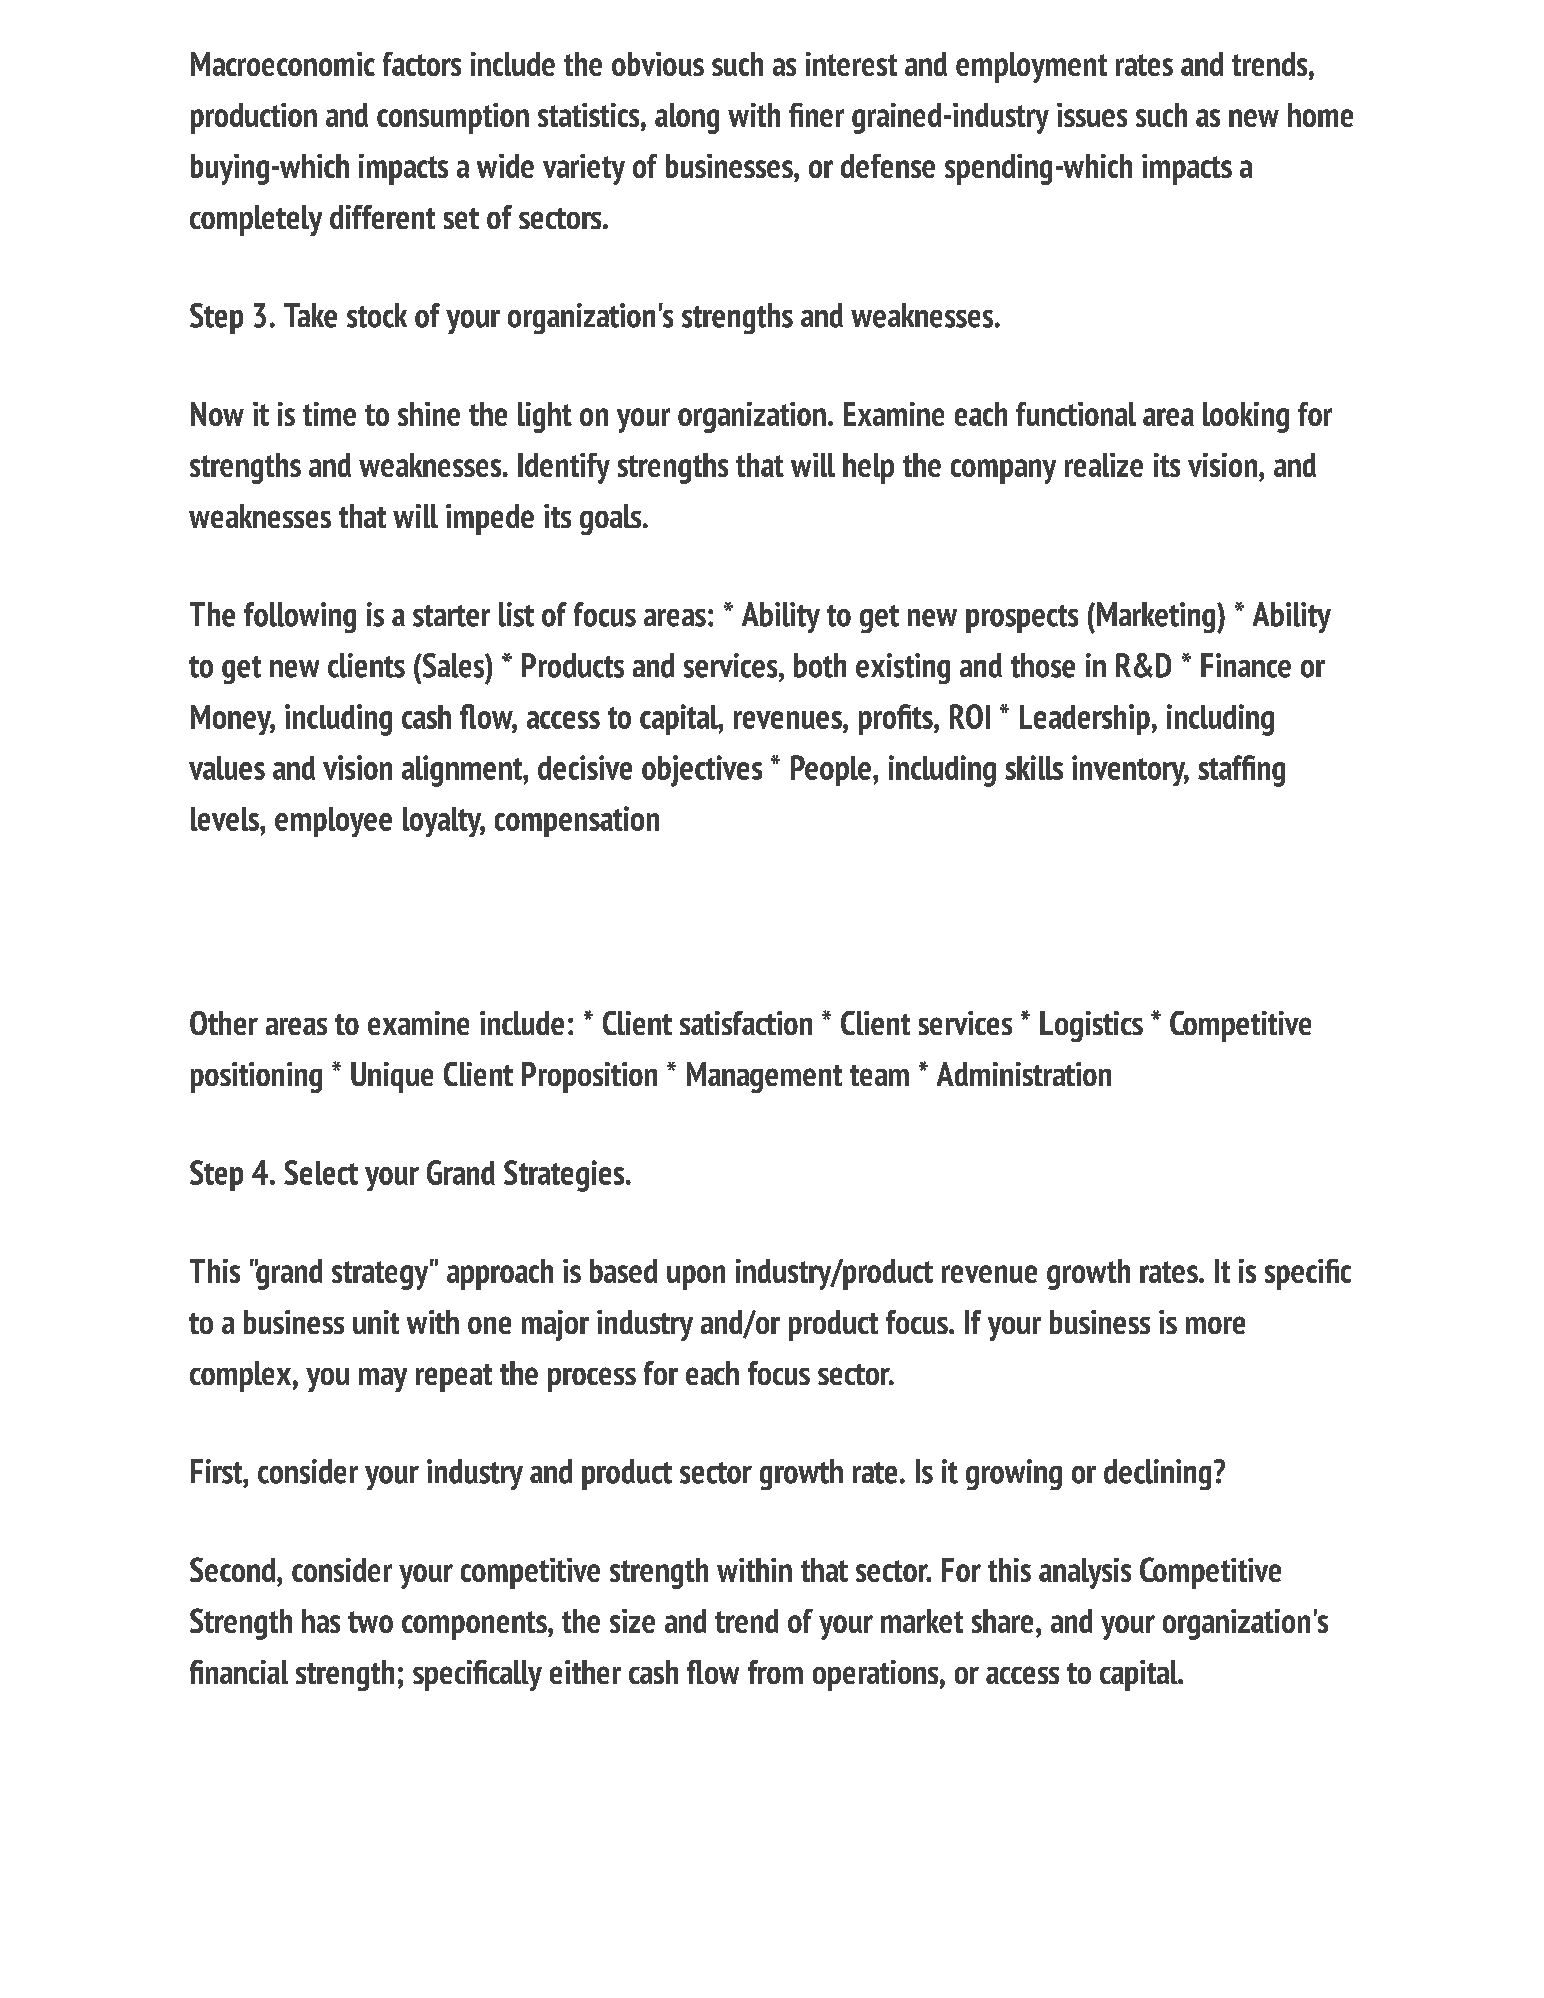 The width and height of the screenshot is (1544, 1998). What do you see at coordinates (333, 822) in the screenshot?
I see `employee` at bounding box center [333, 822].
